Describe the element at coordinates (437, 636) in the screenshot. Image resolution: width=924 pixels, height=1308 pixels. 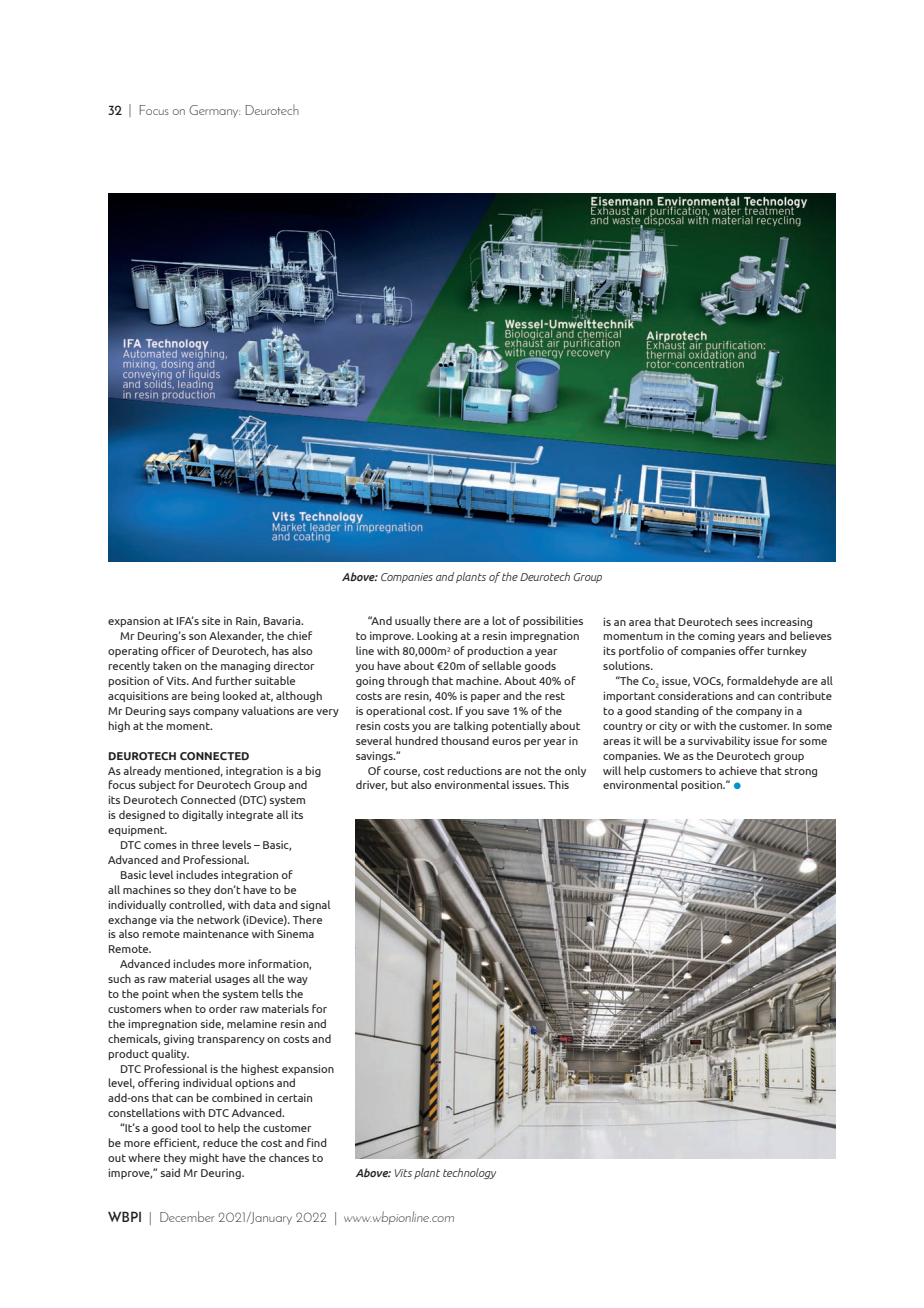
I see `Looking` at that location.
